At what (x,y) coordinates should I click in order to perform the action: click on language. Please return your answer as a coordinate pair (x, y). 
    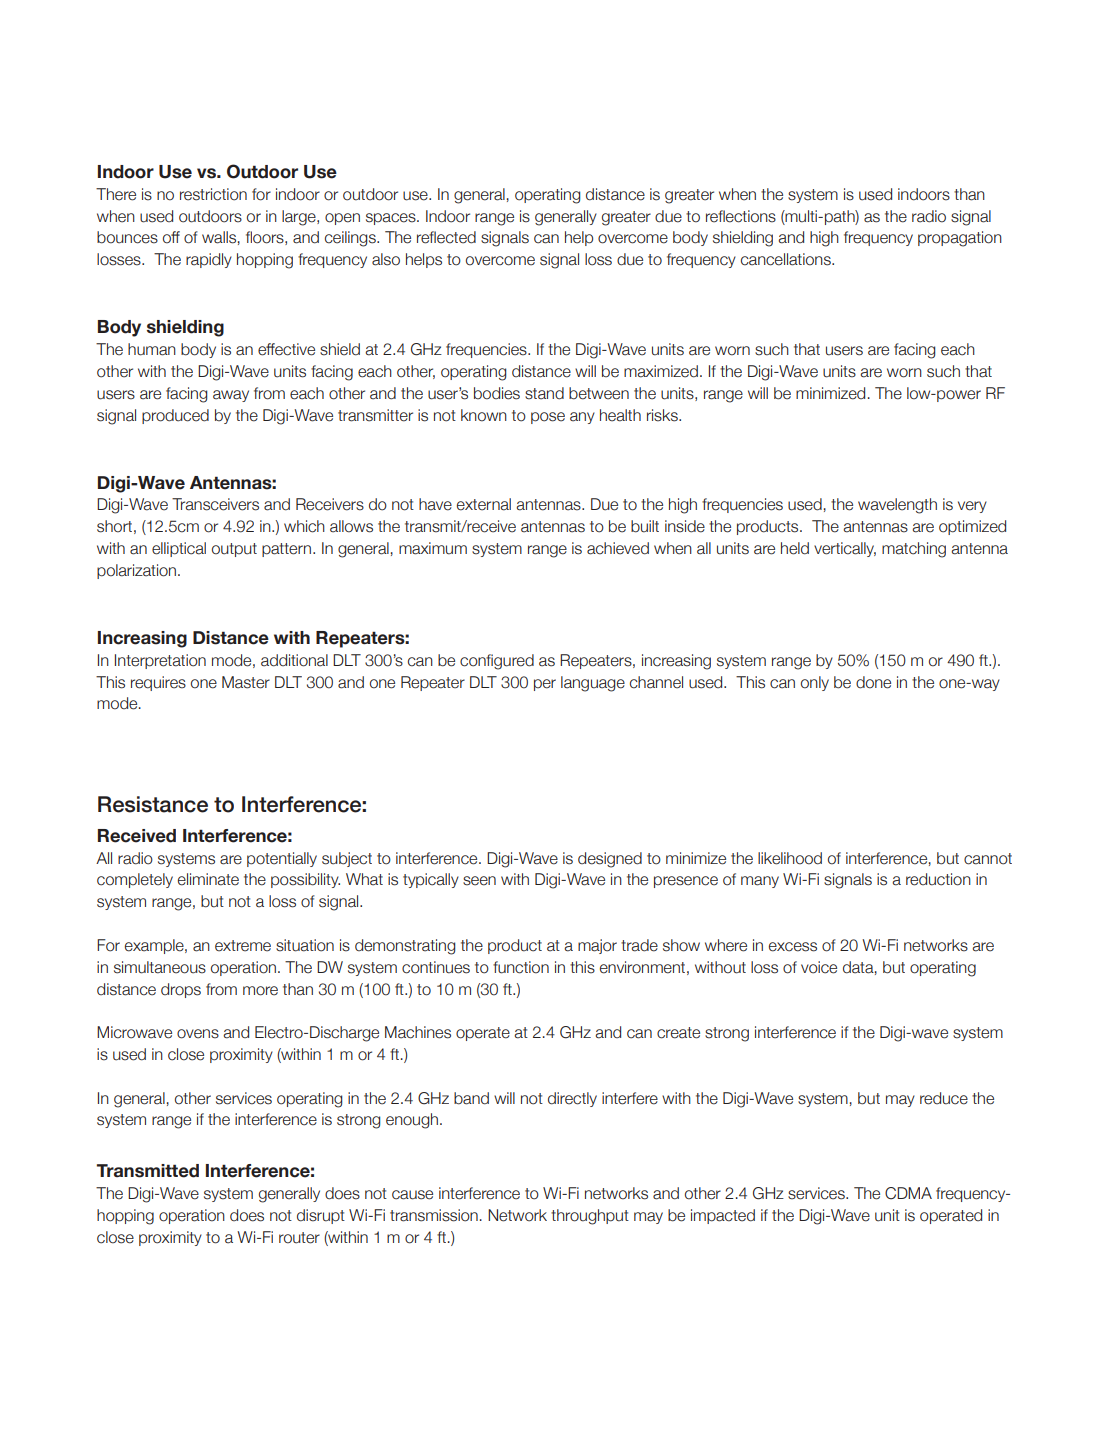
    Looking at the image, I should click on (593, 684).
